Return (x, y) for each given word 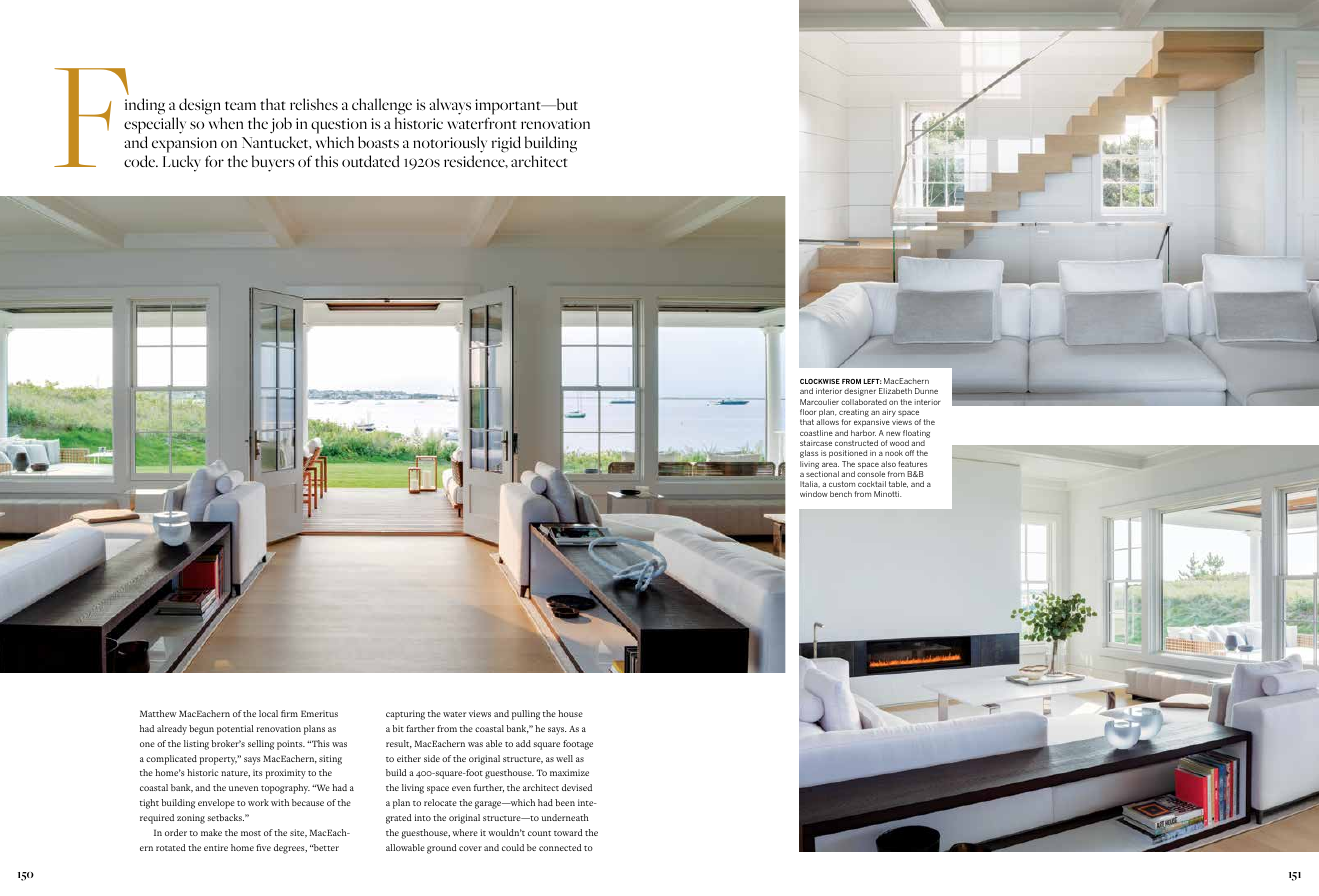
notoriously (450, 144)
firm (289, 713)
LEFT (873, 381)
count (539, 833)
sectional (822, 474)
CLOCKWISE (820, 381)
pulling (526, 715)
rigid (506, 144)
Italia (810, 484)
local (268, 713)
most (251, 833)
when (226, 123)
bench (841, 494)
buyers (273, 163)
